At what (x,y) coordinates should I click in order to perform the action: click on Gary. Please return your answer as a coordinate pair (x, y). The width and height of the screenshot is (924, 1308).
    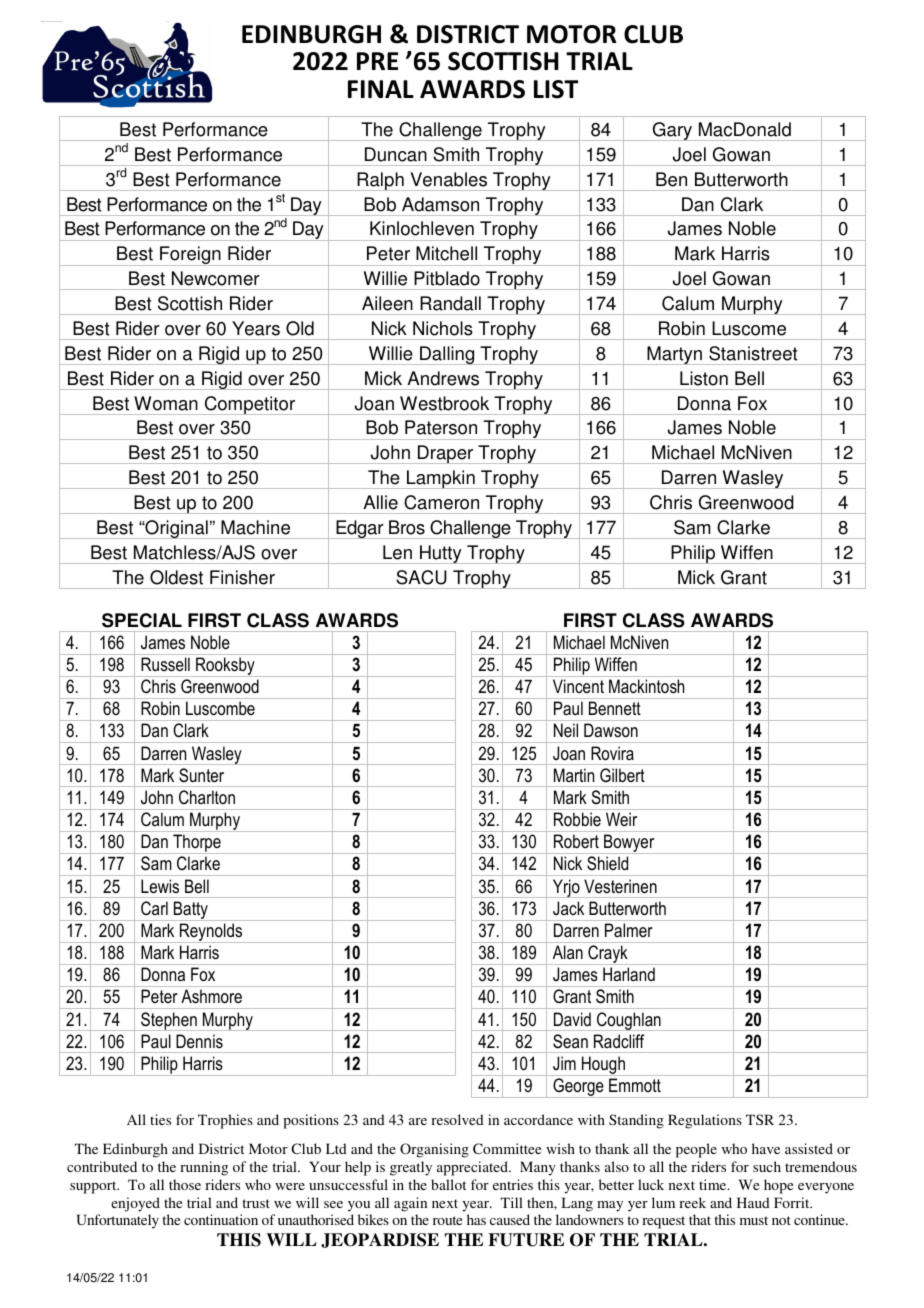
    Looking at the image, I should click on (672, 131).
